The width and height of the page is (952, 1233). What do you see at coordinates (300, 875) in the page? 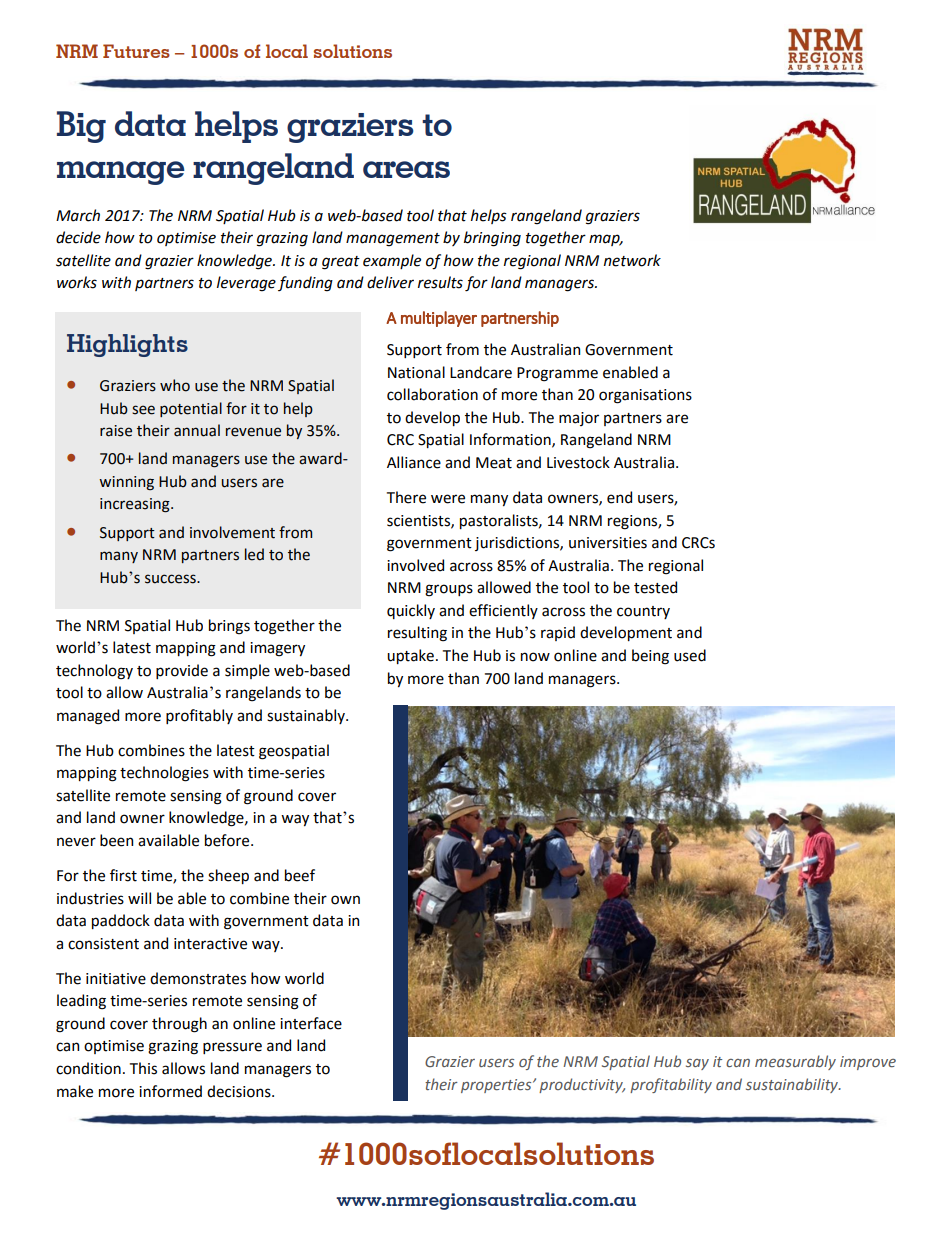
I see `beef` at bounding box center [300, 875].
